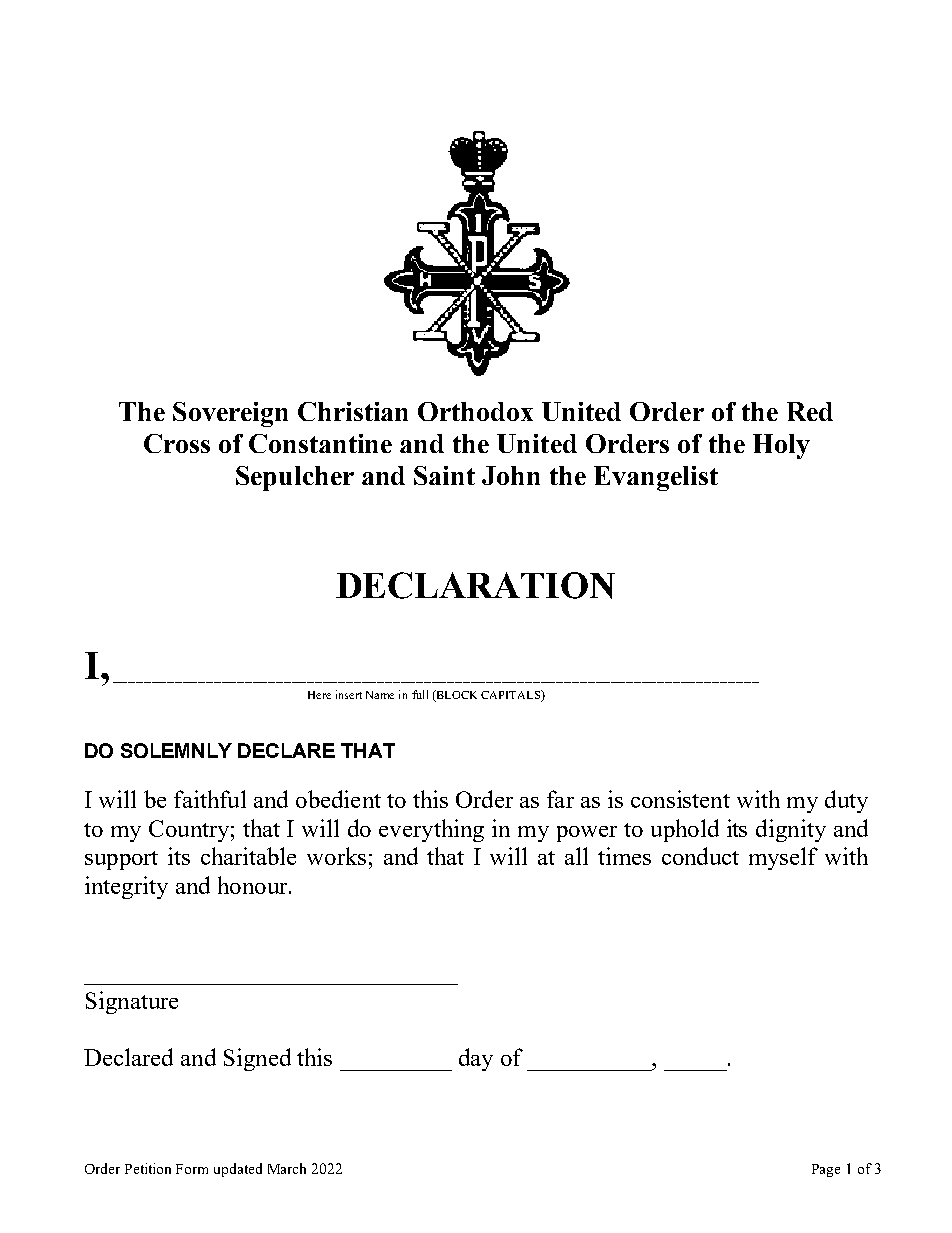 Image resolution: width=952 pixels, height=1233 pixels. I want to click on faithful, so click(210, 799).
